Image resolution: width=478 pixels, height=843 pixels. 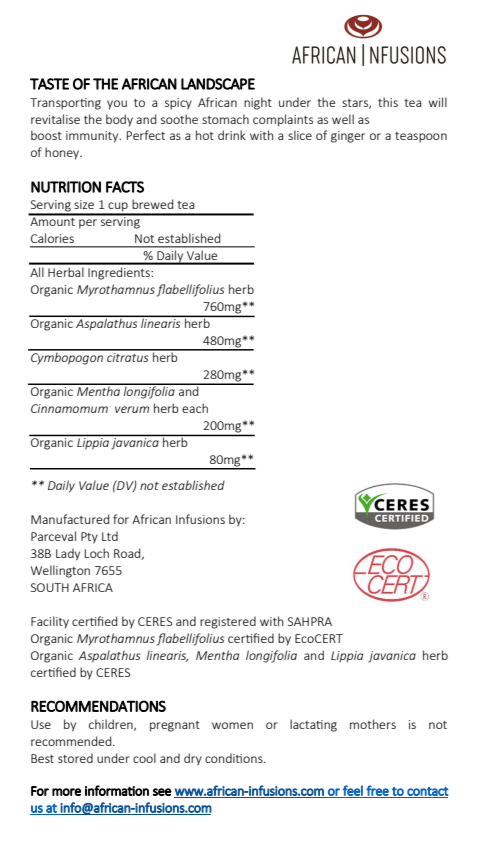 What do you see at coordinates (388, 102) in the screenshot?
I see `this` at bounding box center [388, 102].
